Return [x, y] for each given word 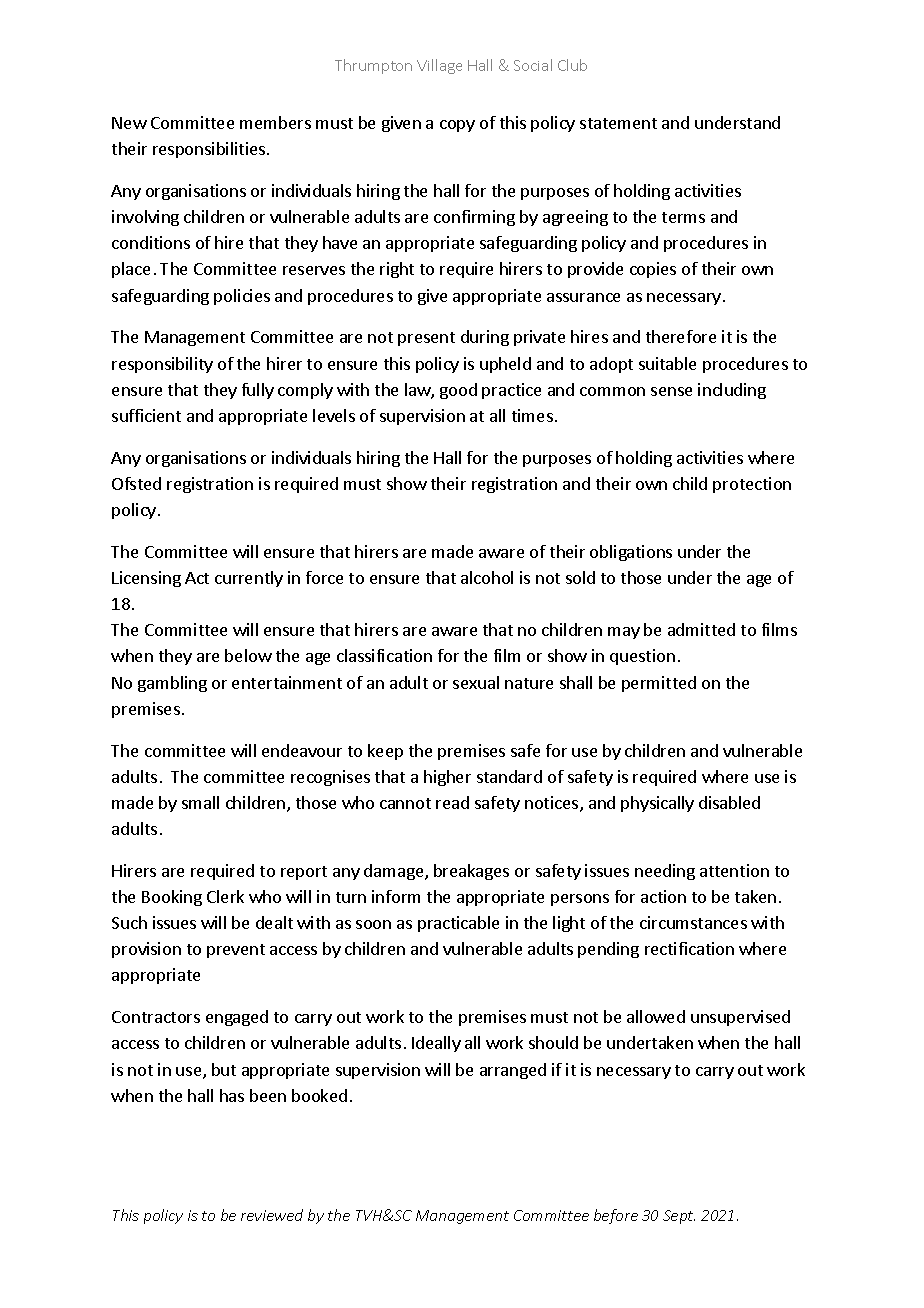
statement [618, 123]
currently [249, 579]
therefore [681, 336]
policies [242, 297]
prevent [236, 951]
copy [457, 126]
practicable [458, 924]
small [200, 802]
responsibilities [209, 150]
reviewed [272, 1215]
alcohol [487, 577]
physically [657, 804]
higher [447, 778]
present [426, 339]
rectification [689, 948]
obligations [631, 553]
